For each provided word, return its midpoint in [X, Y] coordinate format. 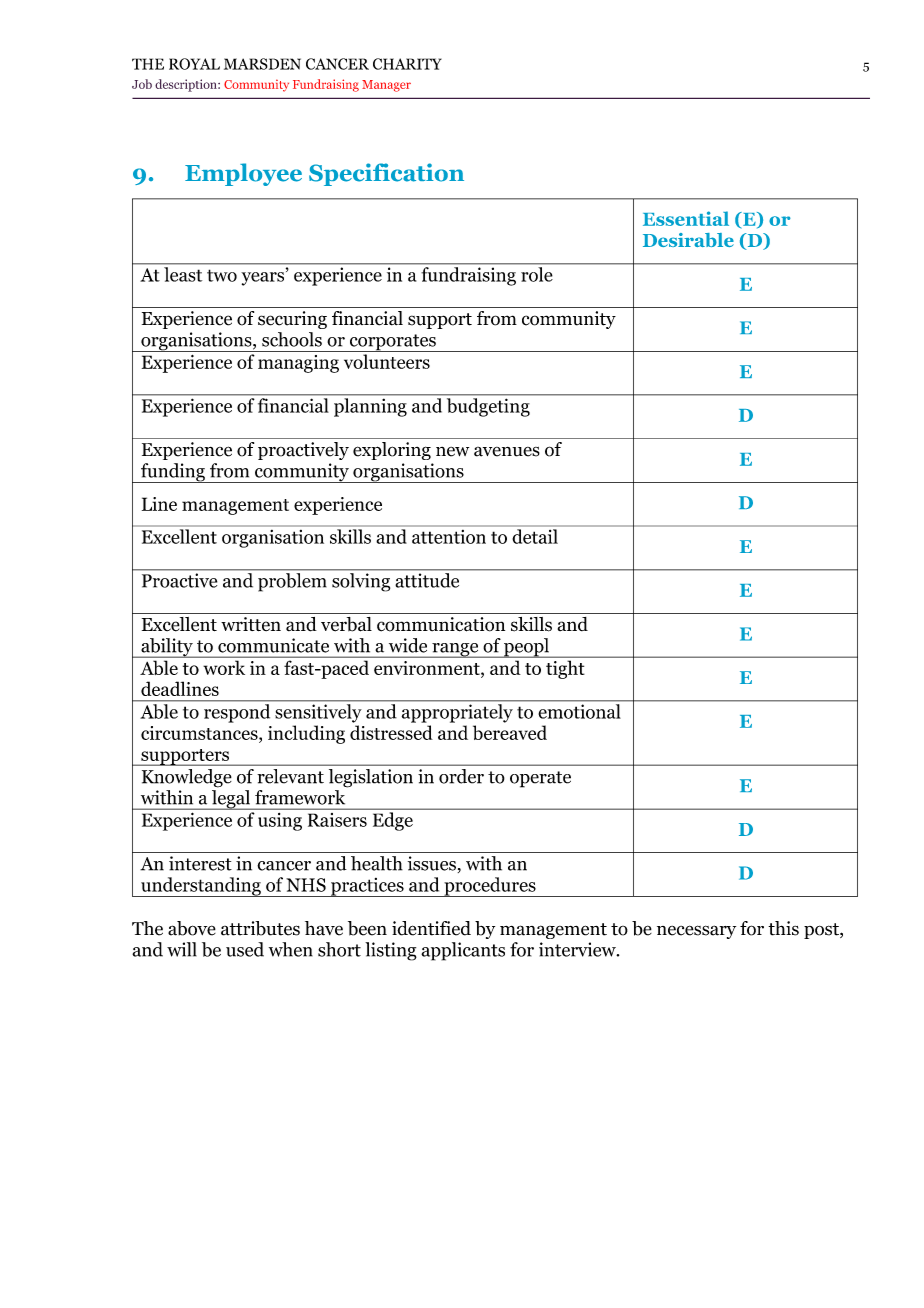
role [536, 274]
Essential [686, 218]
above [192, 928]
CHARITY [407, 64]
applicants [463, 951]
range [455, 650]
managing [298, 364]
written [251, 624]
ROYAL [194, 64]
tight [565, 670]
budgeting [488, 407]
